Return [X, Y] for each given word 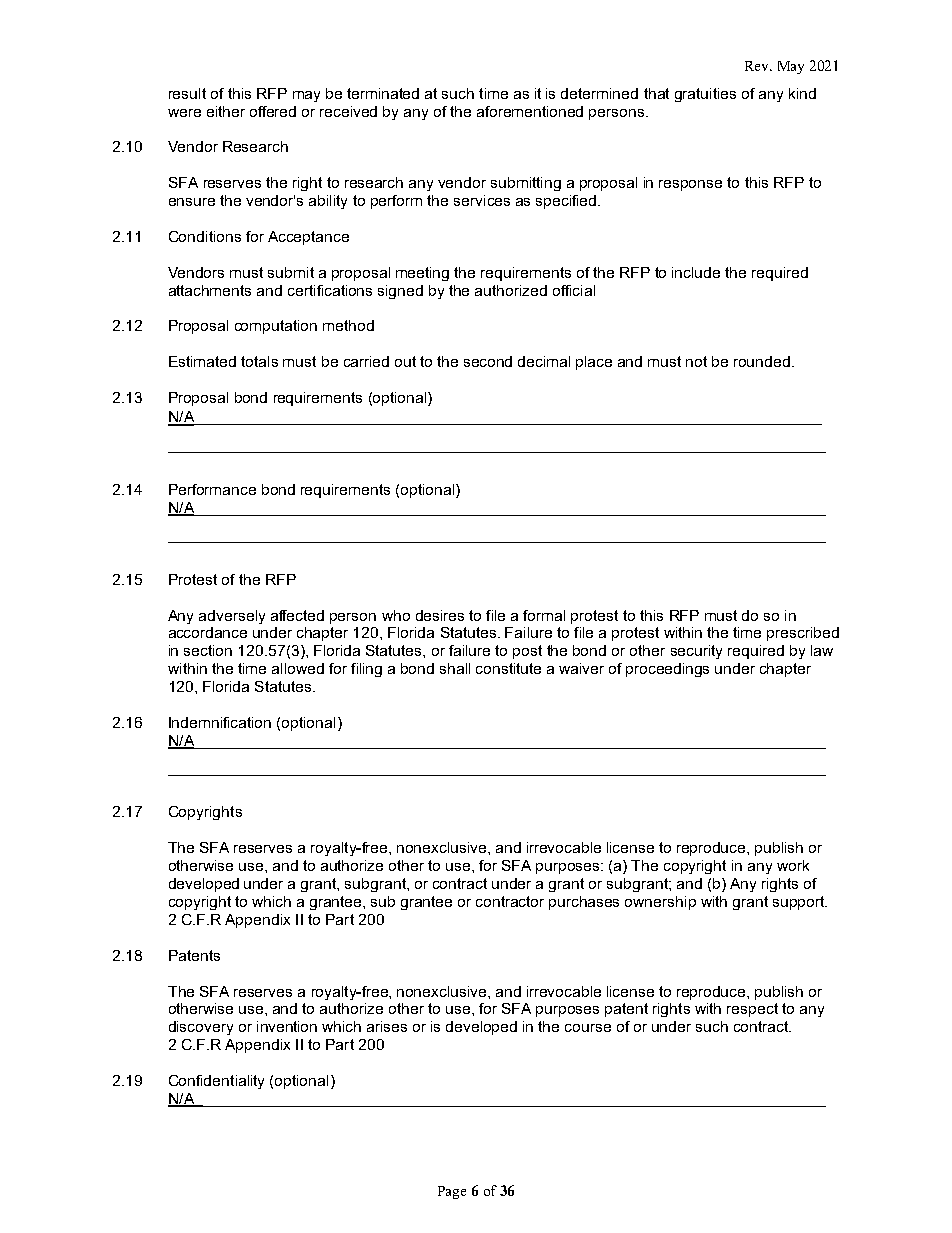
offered [273, 111]
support [800, 903]
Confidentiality [216, 1082]
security [696, 652]
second [488, 361]
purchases [584, 903]
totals [259, 361]
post [527, 652]
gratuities [705, 95]
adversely [232, 617]
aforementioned [530, 111]
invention [287, 1026]
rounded [762, 361]
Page [452, 1192]
